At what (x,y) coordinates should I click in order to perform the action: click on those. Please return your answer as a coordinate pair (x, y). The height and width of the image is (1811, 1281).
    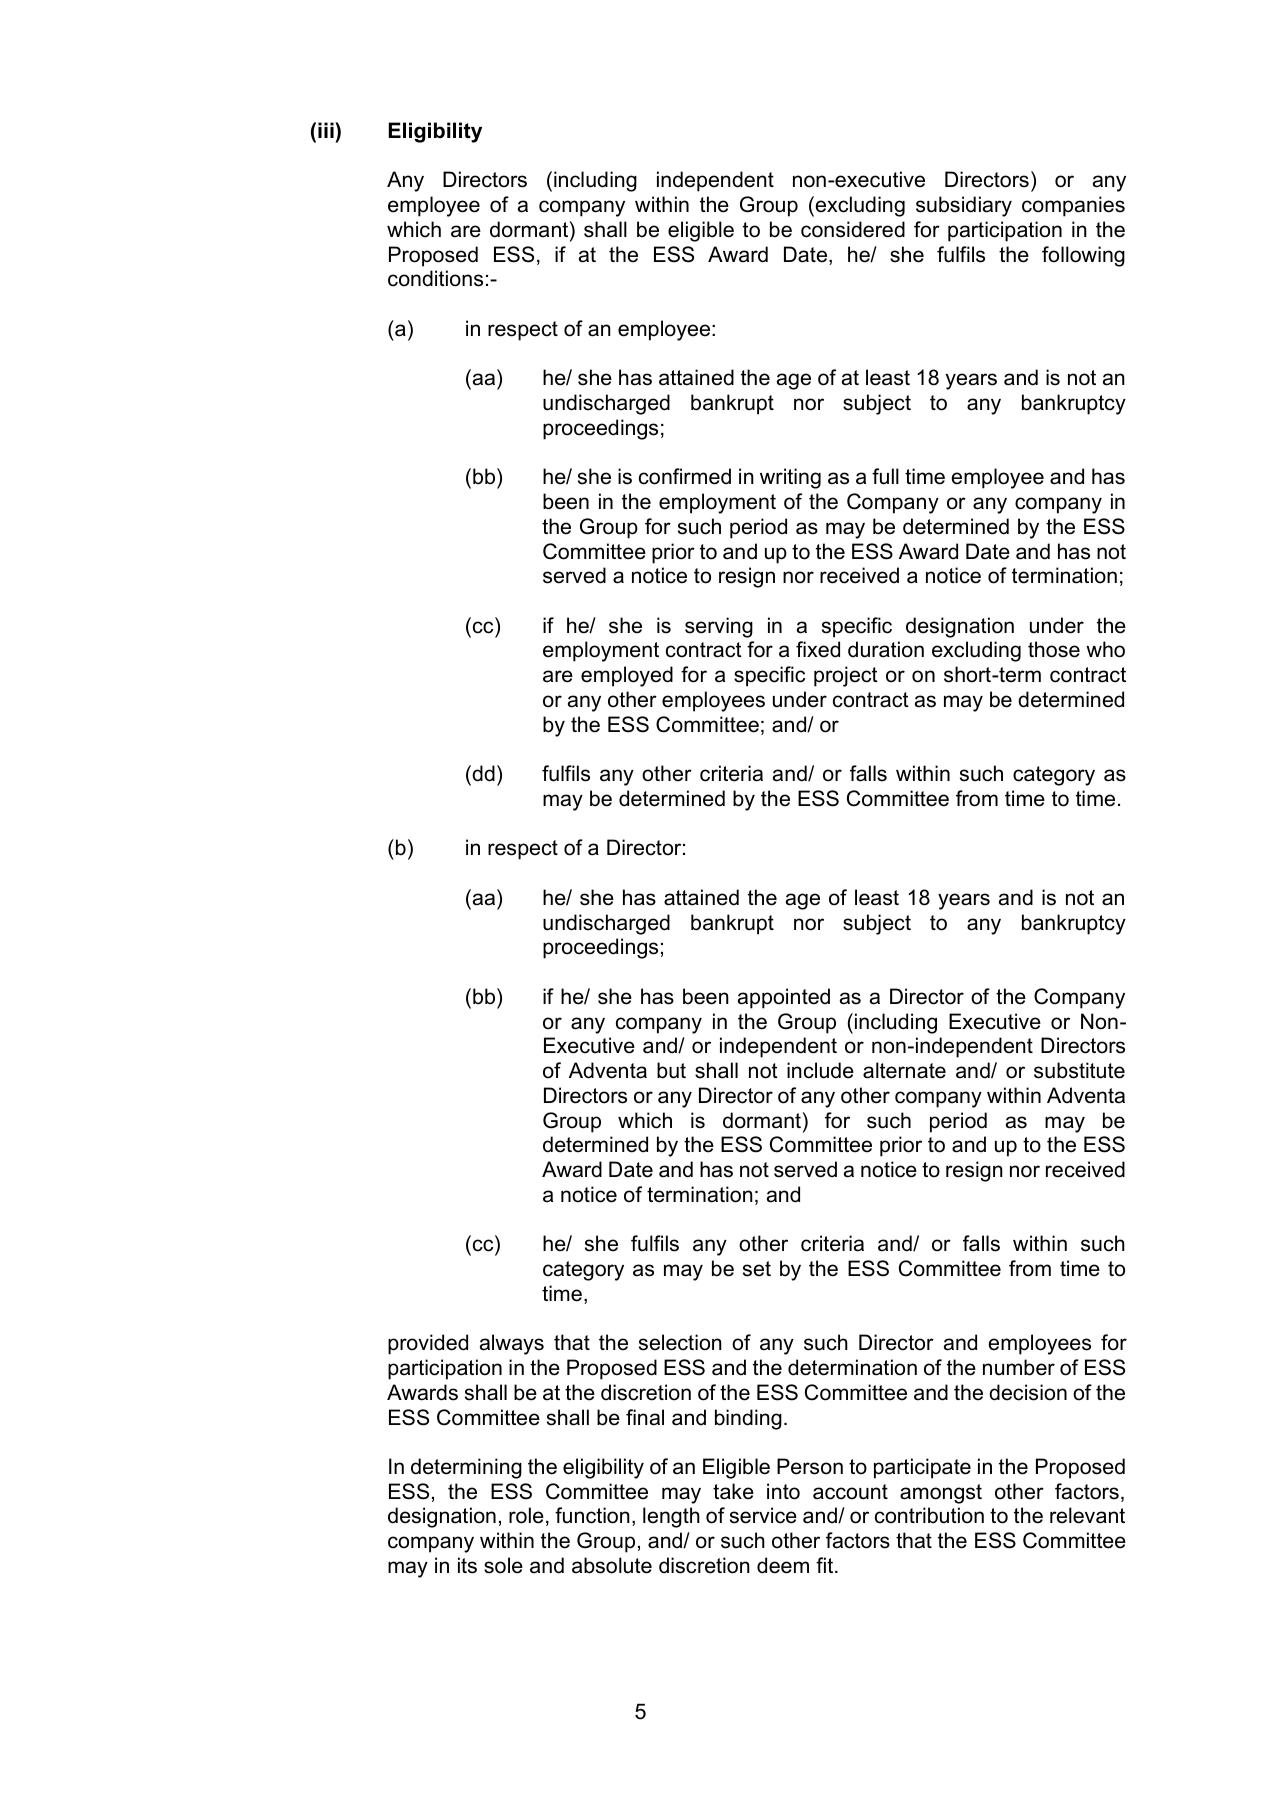
    Looking at the image, I should click on (1054, 649).
